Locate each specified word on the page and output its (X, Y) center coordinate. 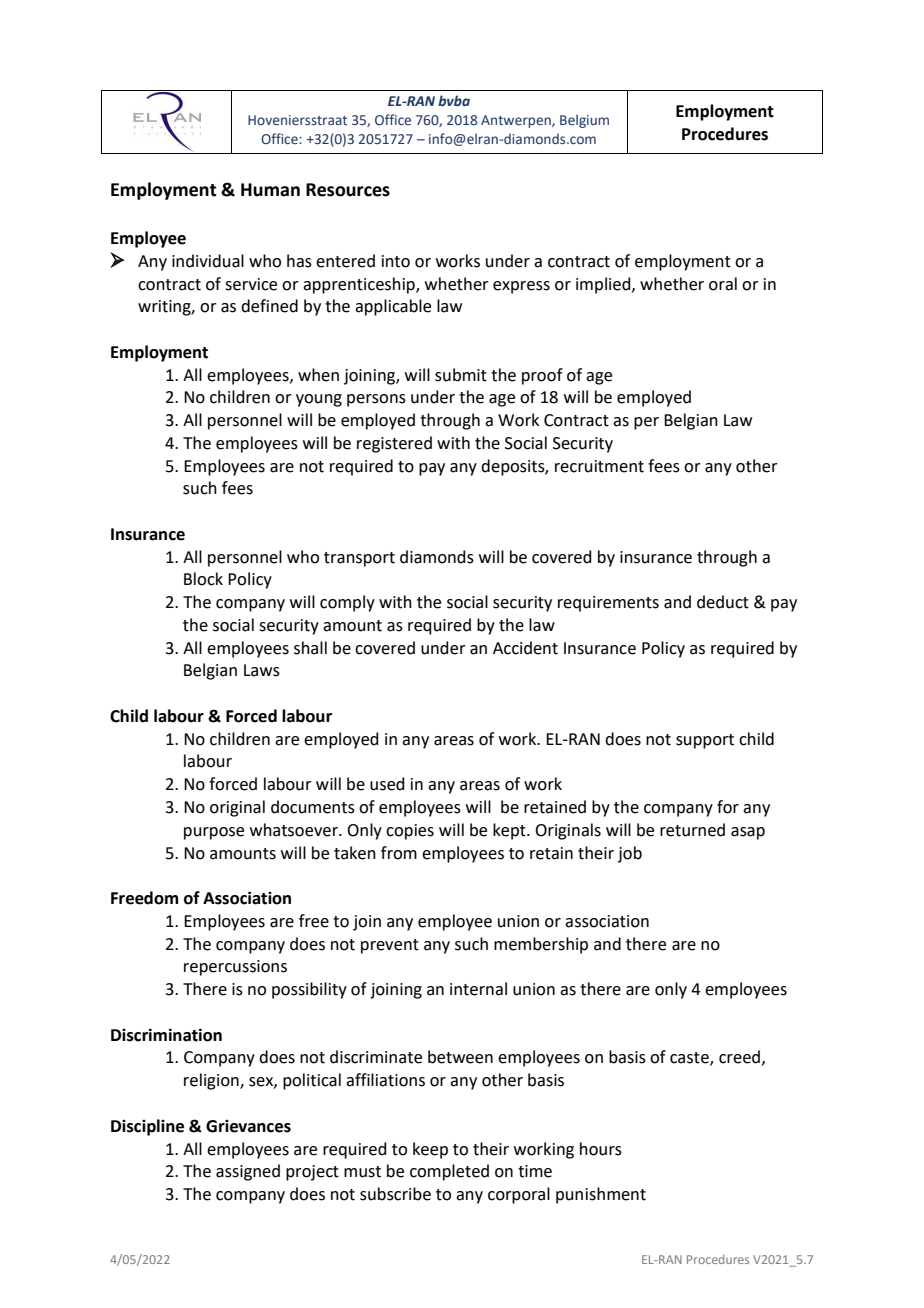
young (319, 400)
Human (270, 190)
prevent (390, 946)
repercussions (235, 968)
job (630, 854)
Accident (525, 648)
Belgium (584, 121)
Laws (262, 670)
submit (461, 375)
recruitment (599, 466)
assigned (248, 1172)
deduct (723, 602)
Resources (348, 190)
